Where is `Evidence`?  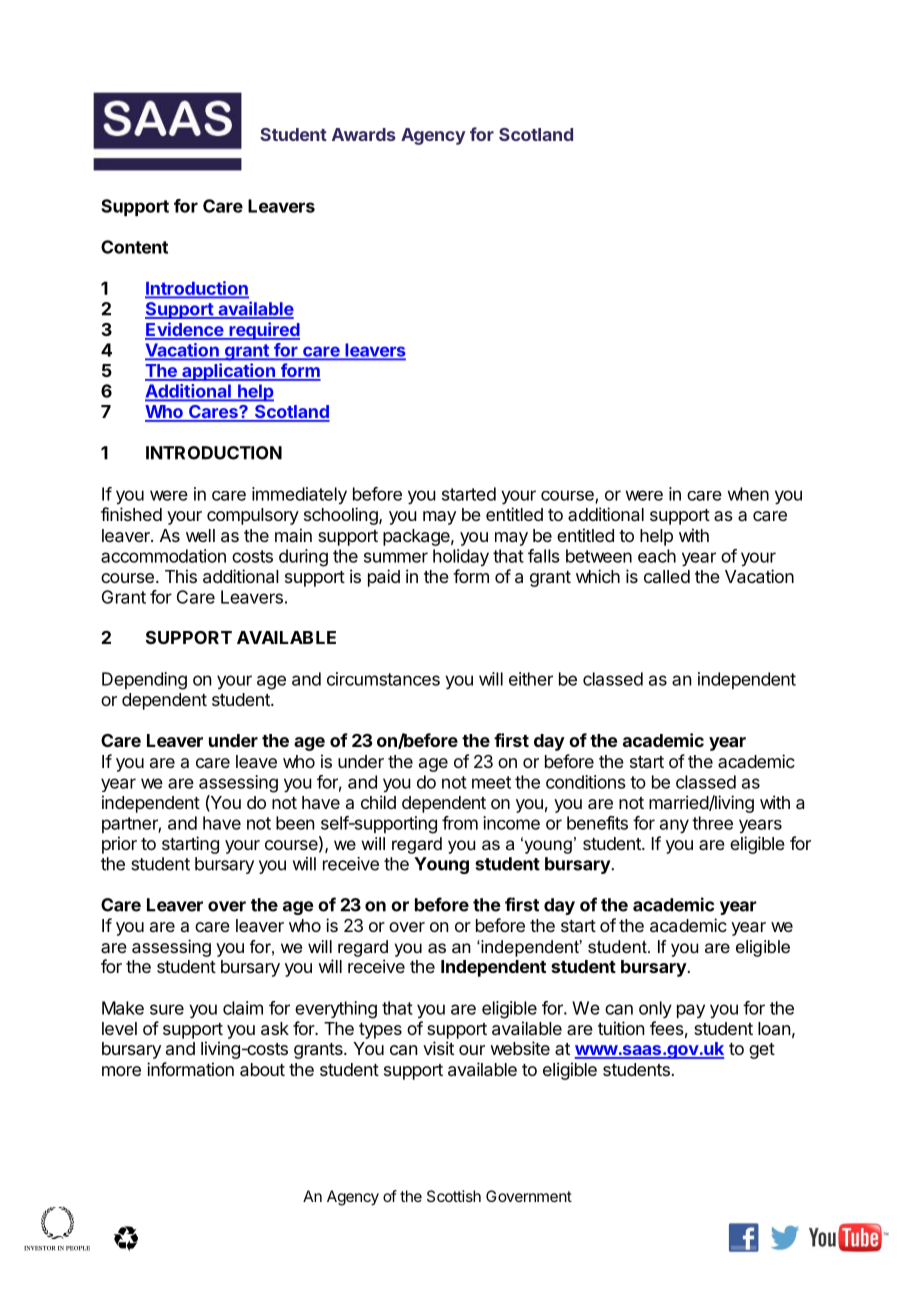 Evidence is located at coordinates (185, 330).
